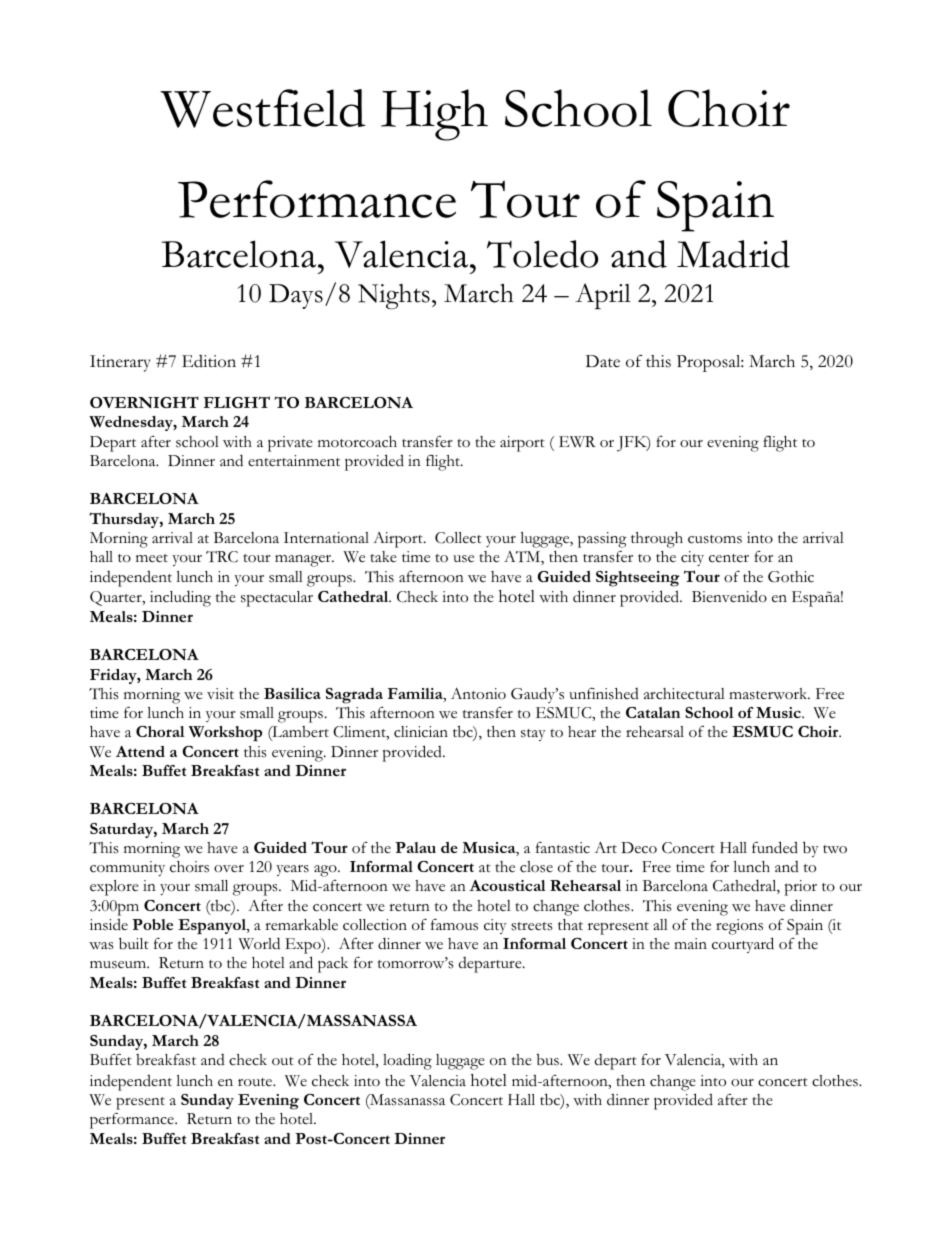 This image has height=1233, width=952. I want to click on High, so click(434, 115).
